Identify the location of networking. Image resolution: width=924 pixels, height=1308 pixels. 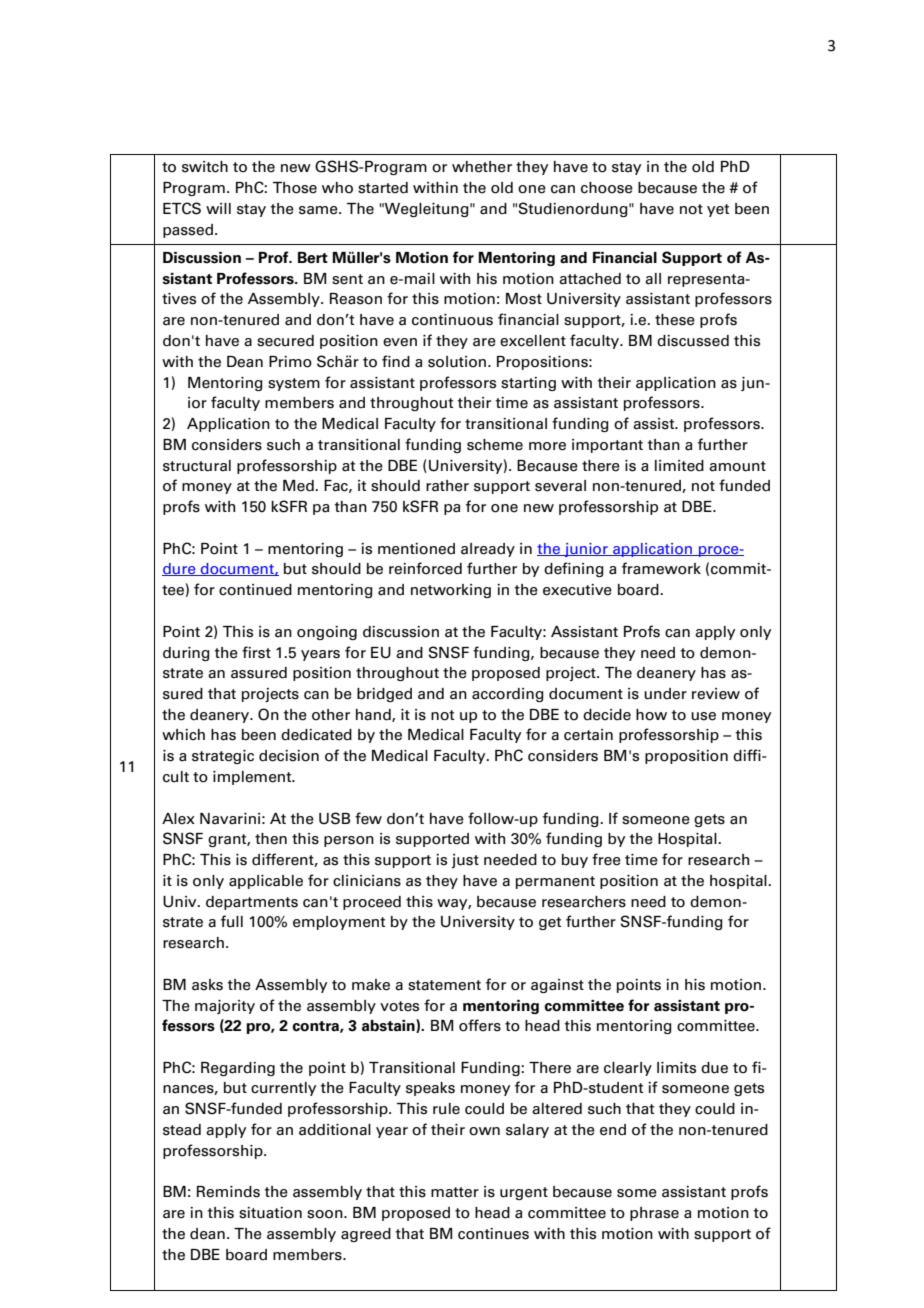
(451, 591).
